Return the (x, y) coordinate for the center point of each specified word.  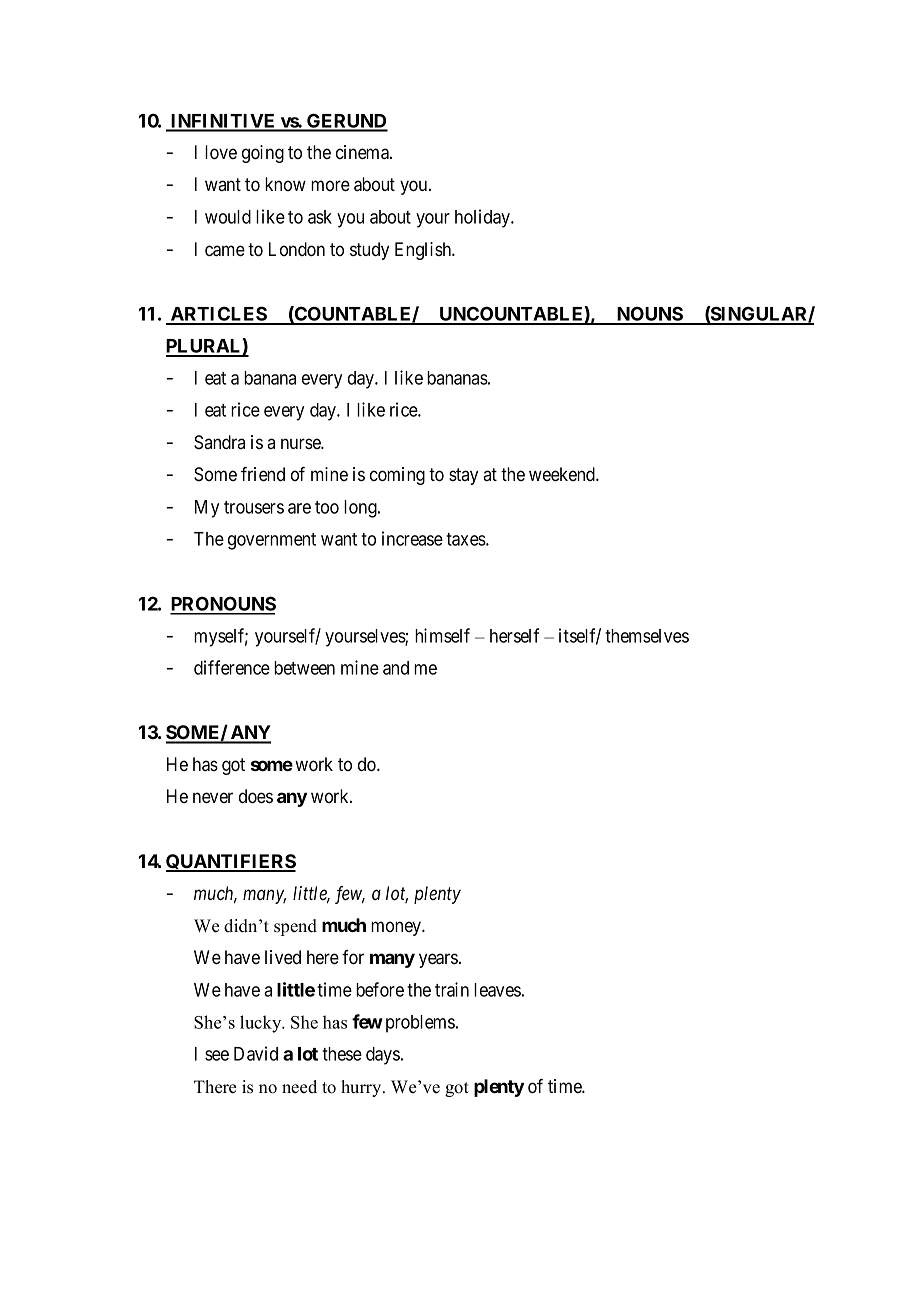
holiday (484, 218)
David (256, 1053)
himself (442, 635)
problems (420, 1024)
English (424, 251)
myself (221, 637)
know (285, 184)
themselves (647, 636)
